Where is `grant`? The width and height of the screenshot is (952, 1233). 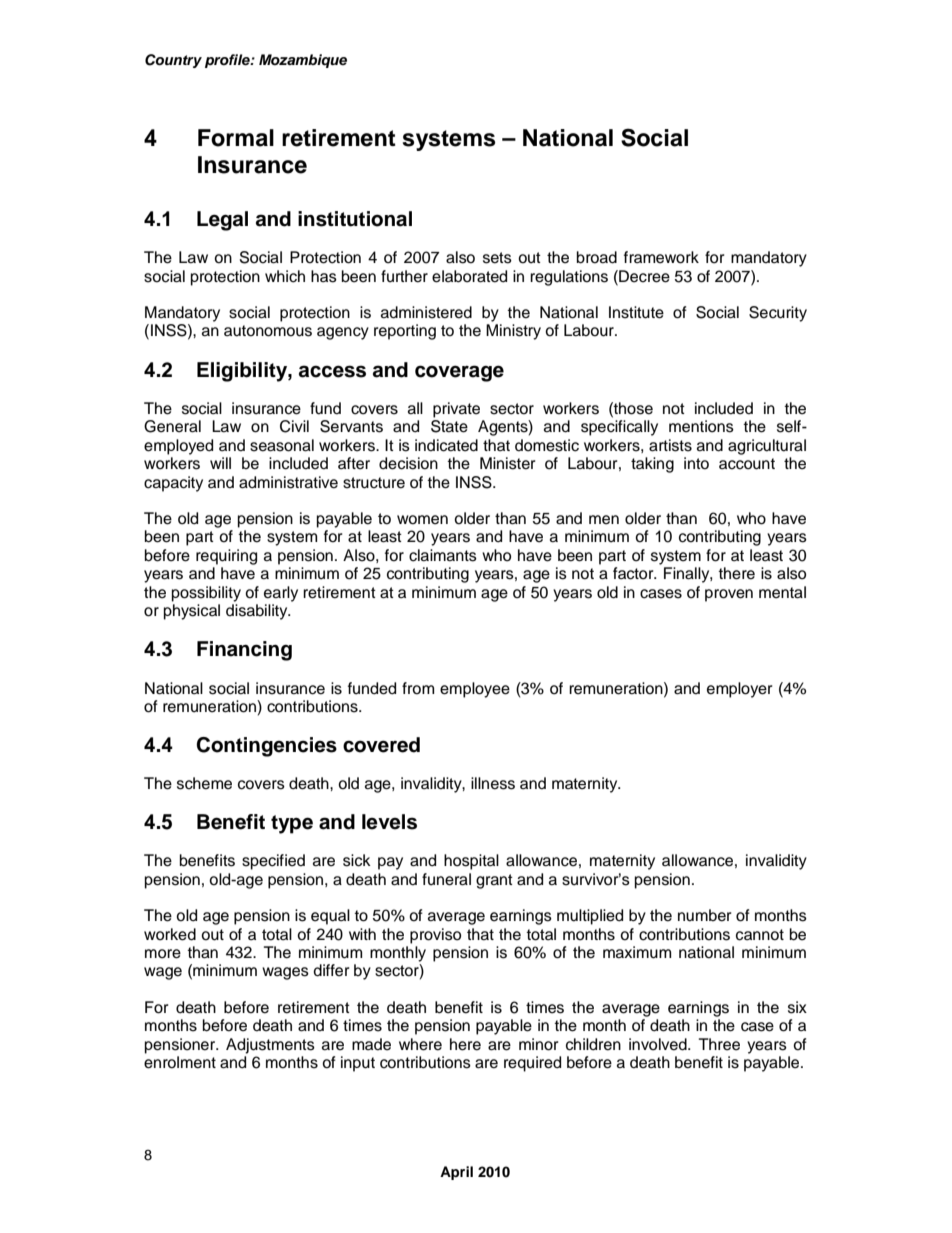
grant is located at coordinates (494, 881).
